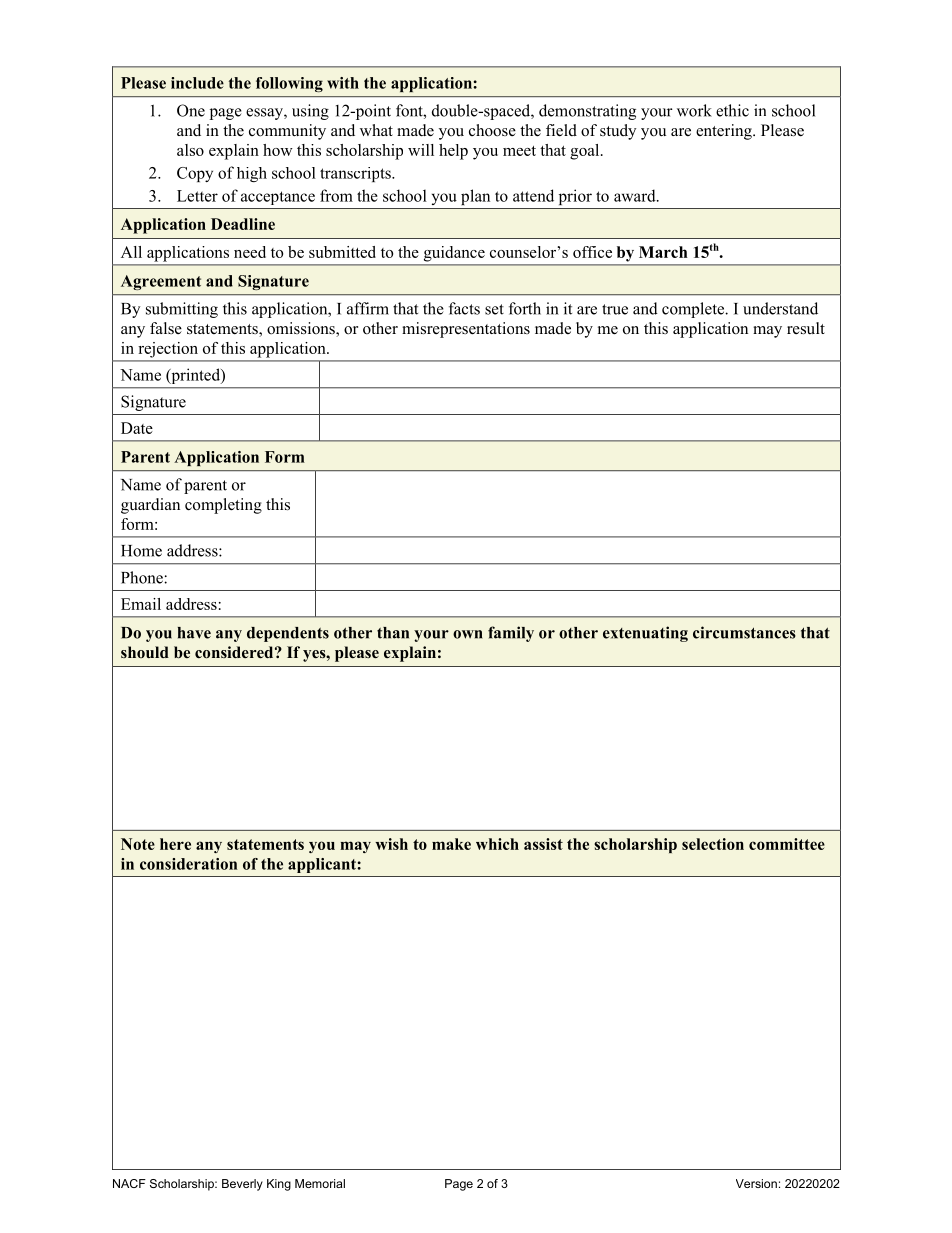 The height and width of the screenshot is (1233, 952). Describe the element at coordinates (713, 844) in the screenshot. I see `selection` at that location.
